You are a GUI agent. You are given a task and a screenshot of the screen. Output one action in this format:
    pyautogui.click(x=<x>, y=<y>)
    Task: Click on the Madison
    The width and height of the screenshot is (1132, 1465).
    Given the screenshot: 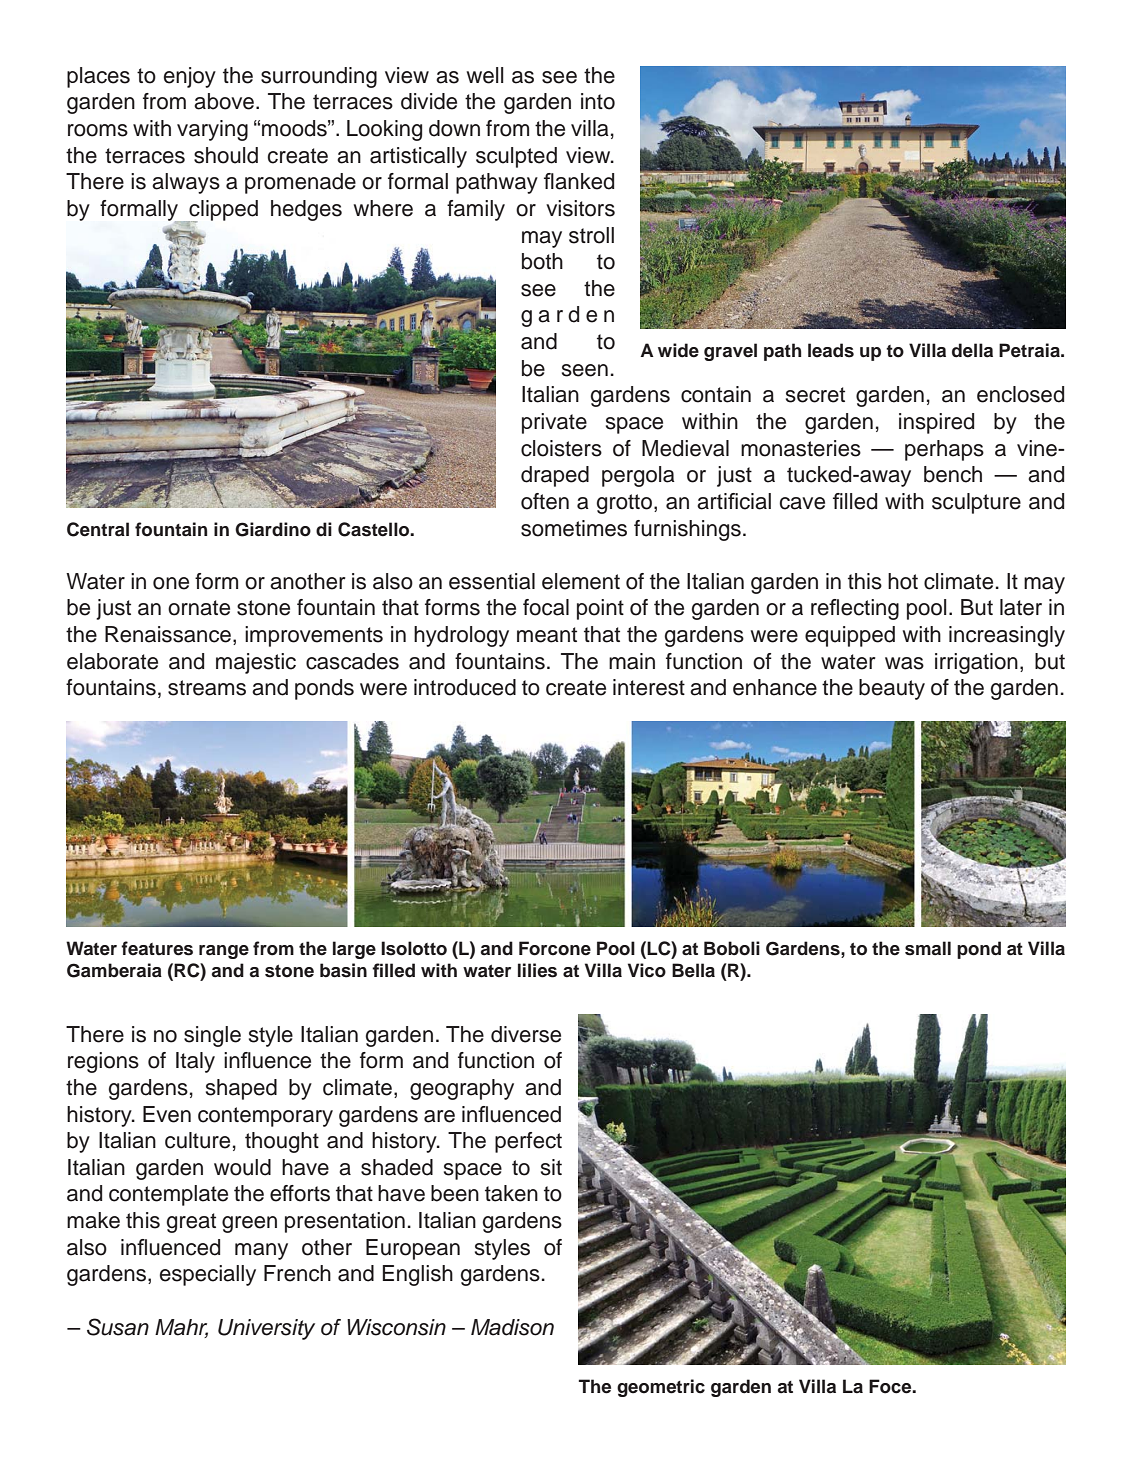 What is the action you would take?
    pyautogui.click(x=512, y=1327)
